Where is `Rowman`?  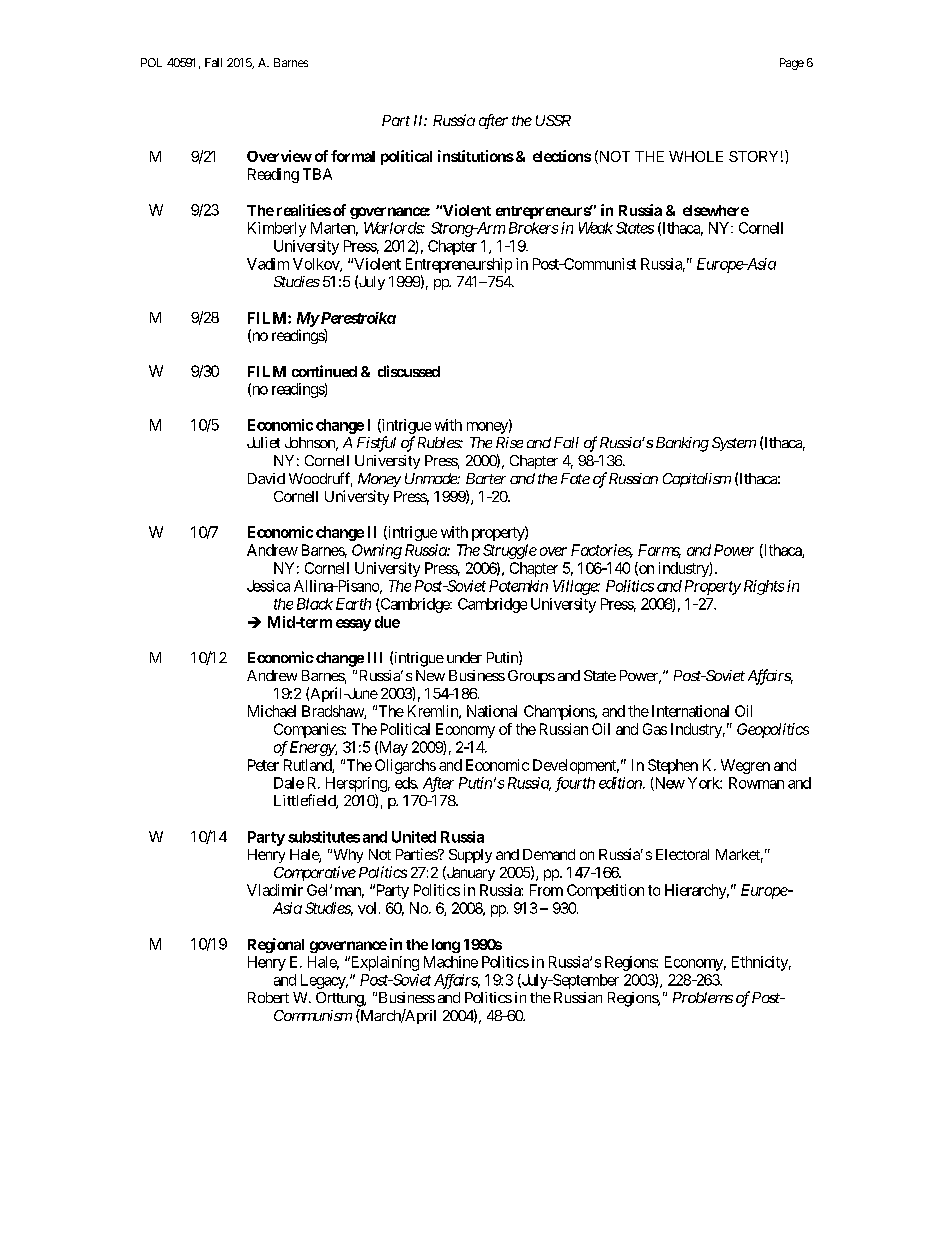 Rowman is located at coordinates (756, 783).
